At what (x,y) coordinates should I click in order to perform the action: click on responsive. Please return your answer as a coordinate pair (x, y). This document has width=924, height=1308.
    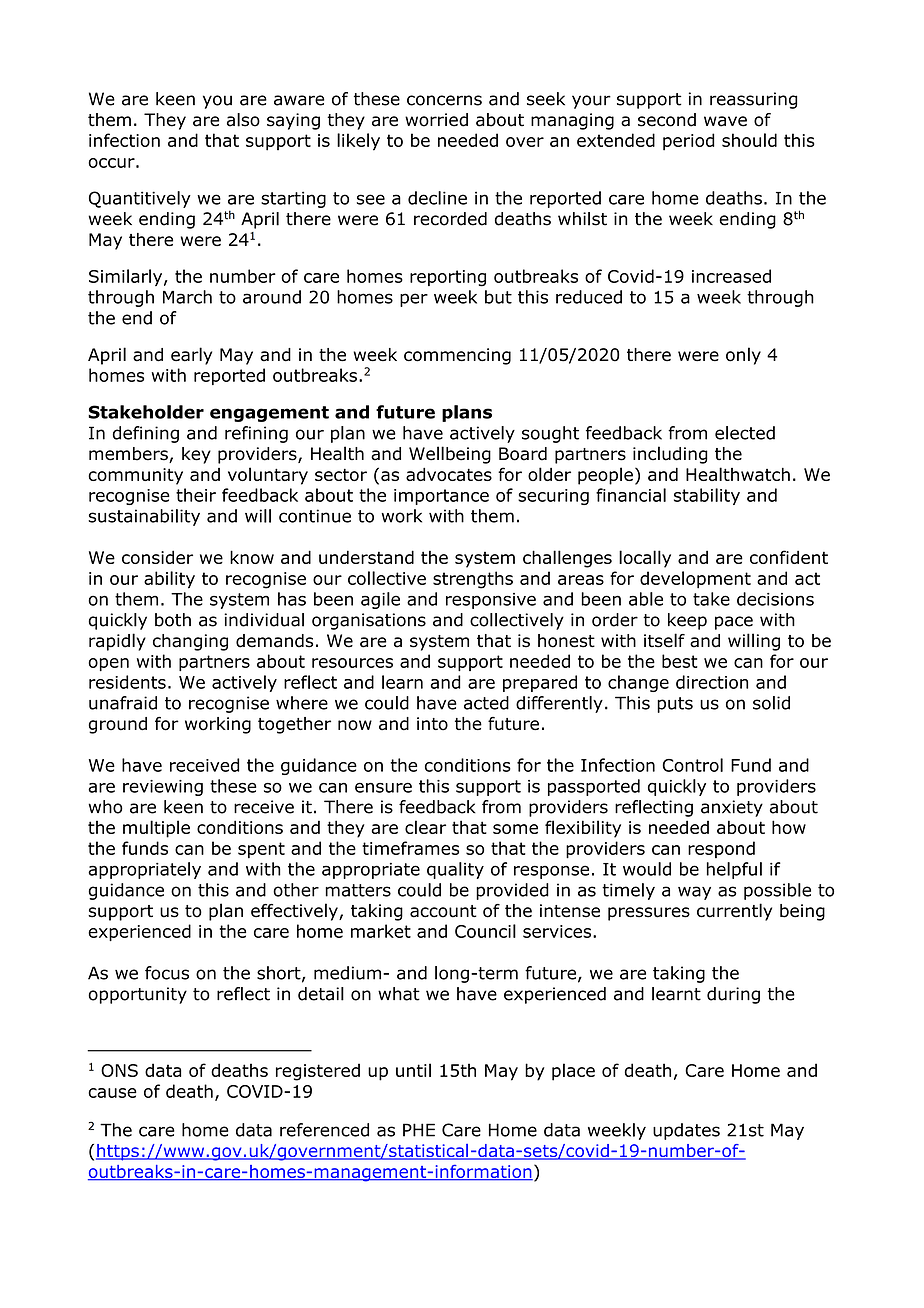
    Looking at the image, I should click on (491, 601).
